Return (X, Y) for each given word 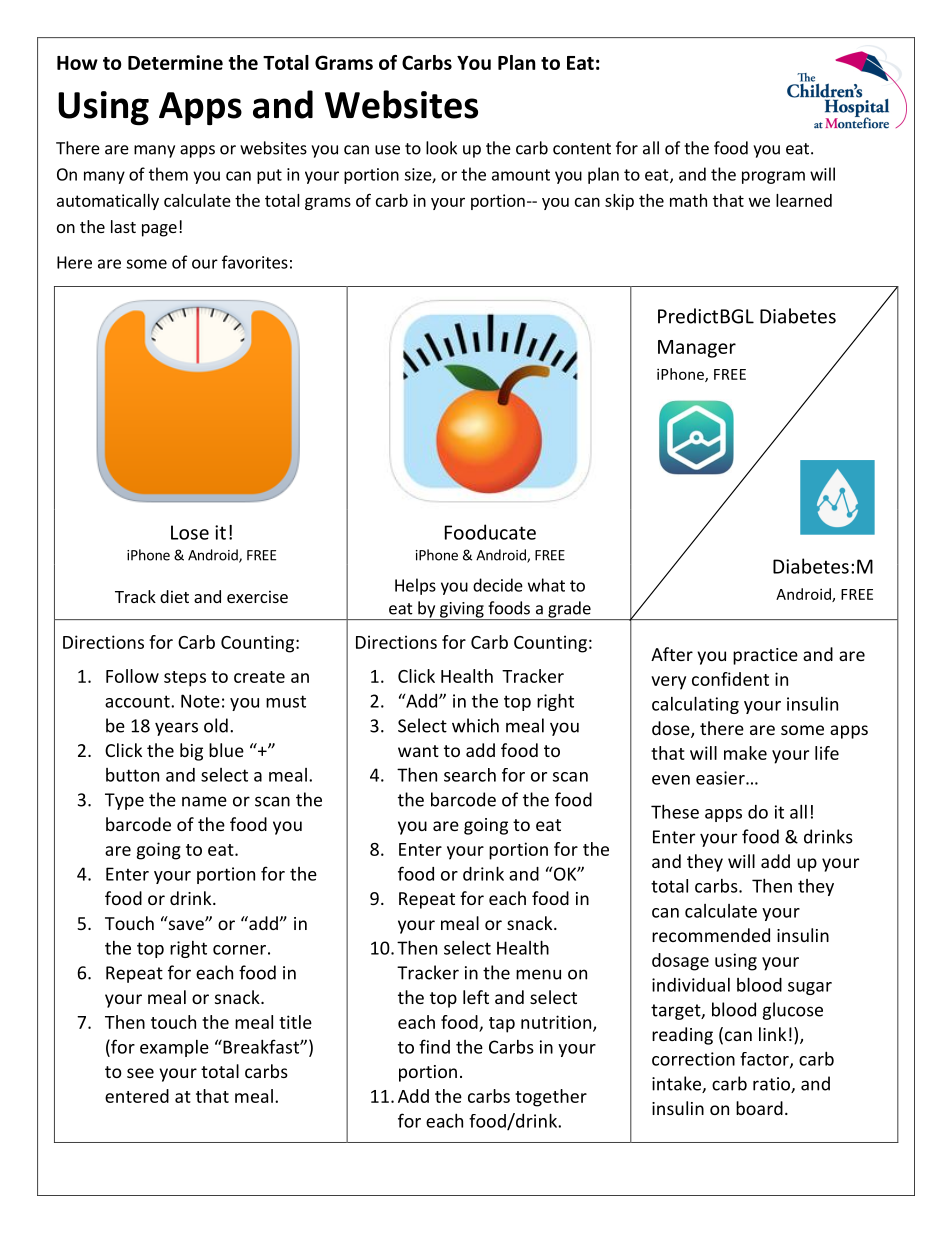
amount (521, 175)
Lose (190, 532)
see (140, 1073)
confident (730, 679)
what (546, 585)
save (186, 924)
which (475, 725)
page (159, 230)
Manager (697, 349)
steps (185, 679)
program (773, 177)
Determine (175, 62)
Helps (415, 586)
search (470, 775)
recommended (711, 935)
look (441, 148)
